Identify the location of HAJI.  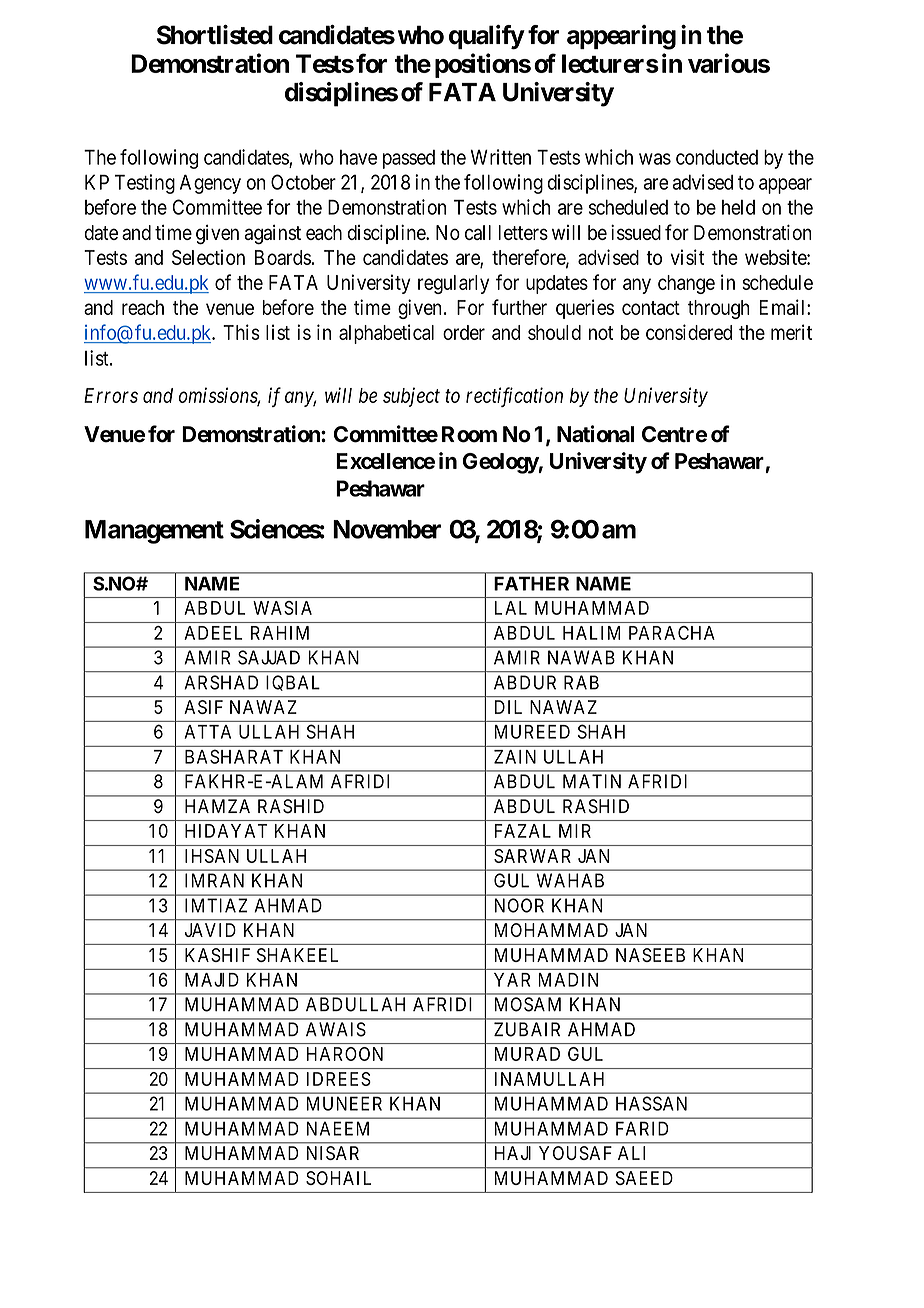
(513, 1153).
